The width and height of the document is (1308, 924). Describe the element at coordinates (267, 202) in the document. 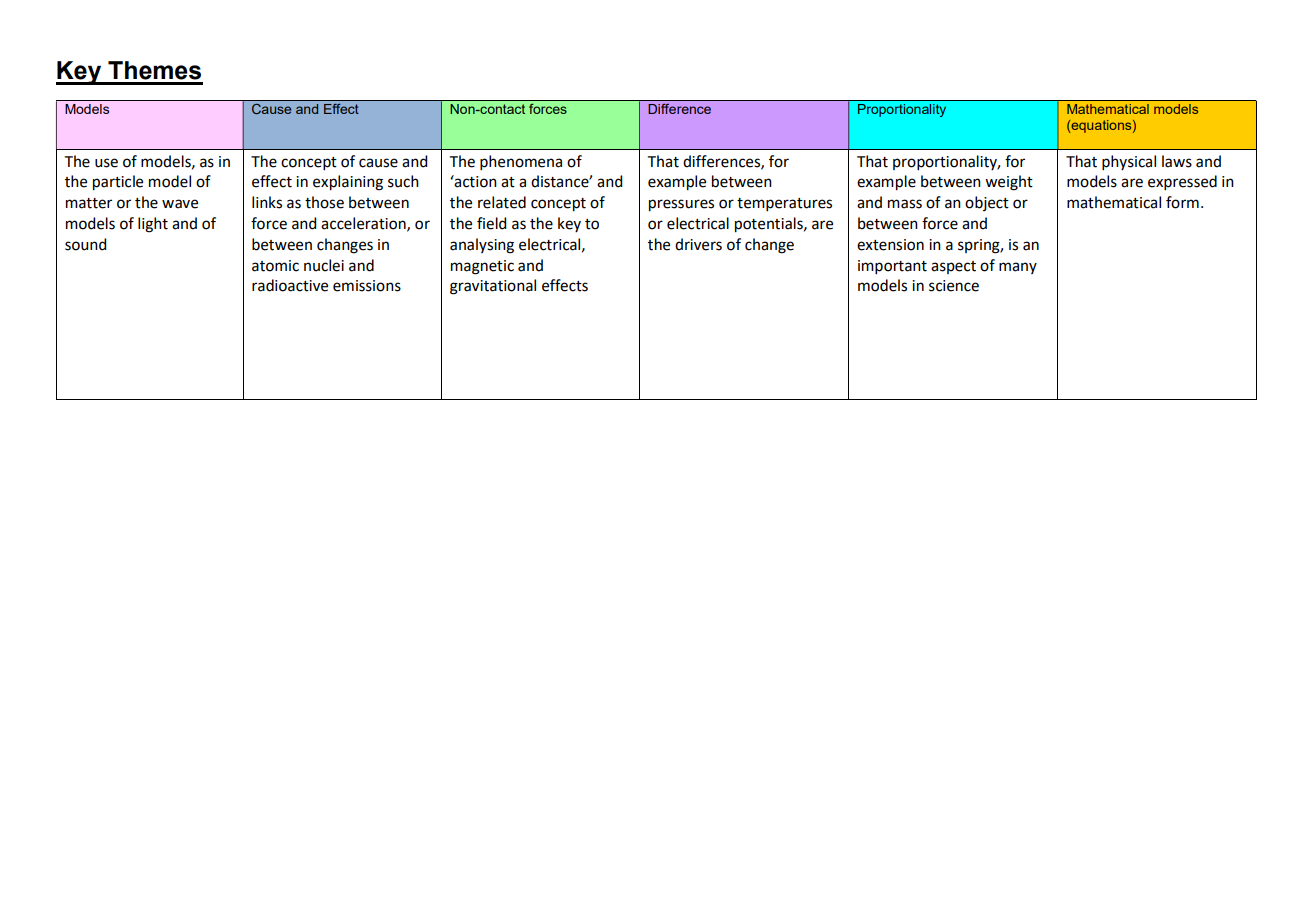

I see `links` at that location.
